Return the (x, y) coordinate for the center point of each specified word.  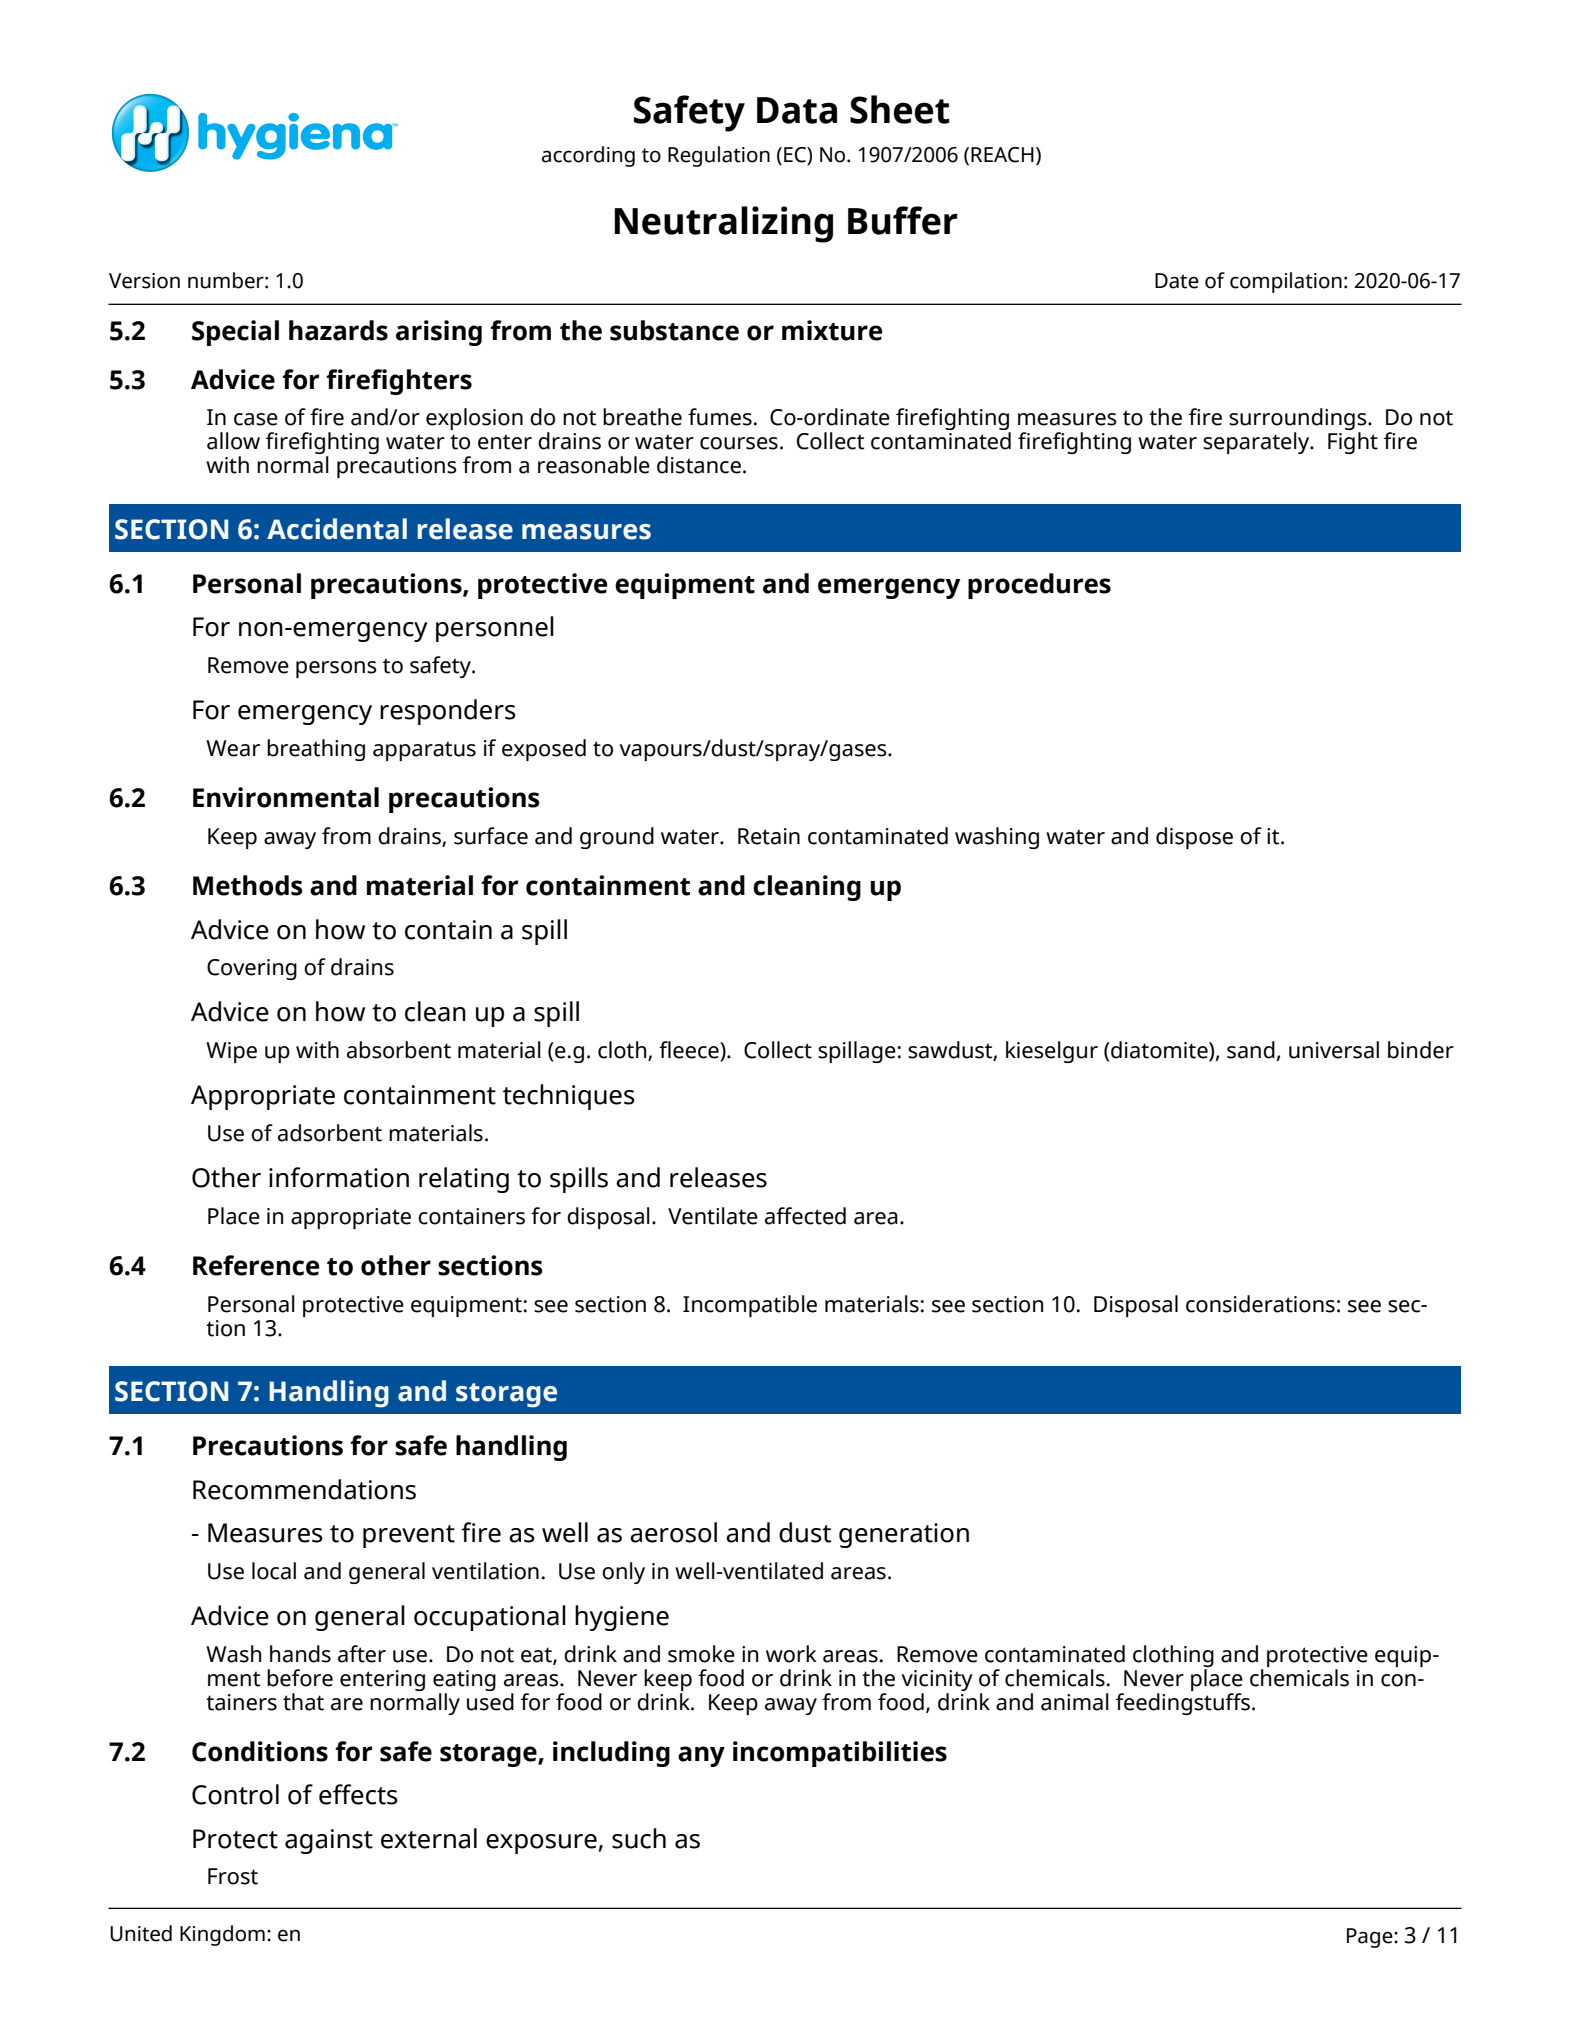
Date (1177, 281)
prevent (409, 1536)
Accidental (337, 529)
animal (1075, 1702)
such (639, 1838)
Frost (233, 1876)
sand (1251, 1050)
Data (797, 110)
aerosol (673, 1532)
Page (1371, 1938)
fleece (690, 1051)
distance (699, 465)
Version (144, 281)
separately (1257, 443)
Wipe (231, 1052)
